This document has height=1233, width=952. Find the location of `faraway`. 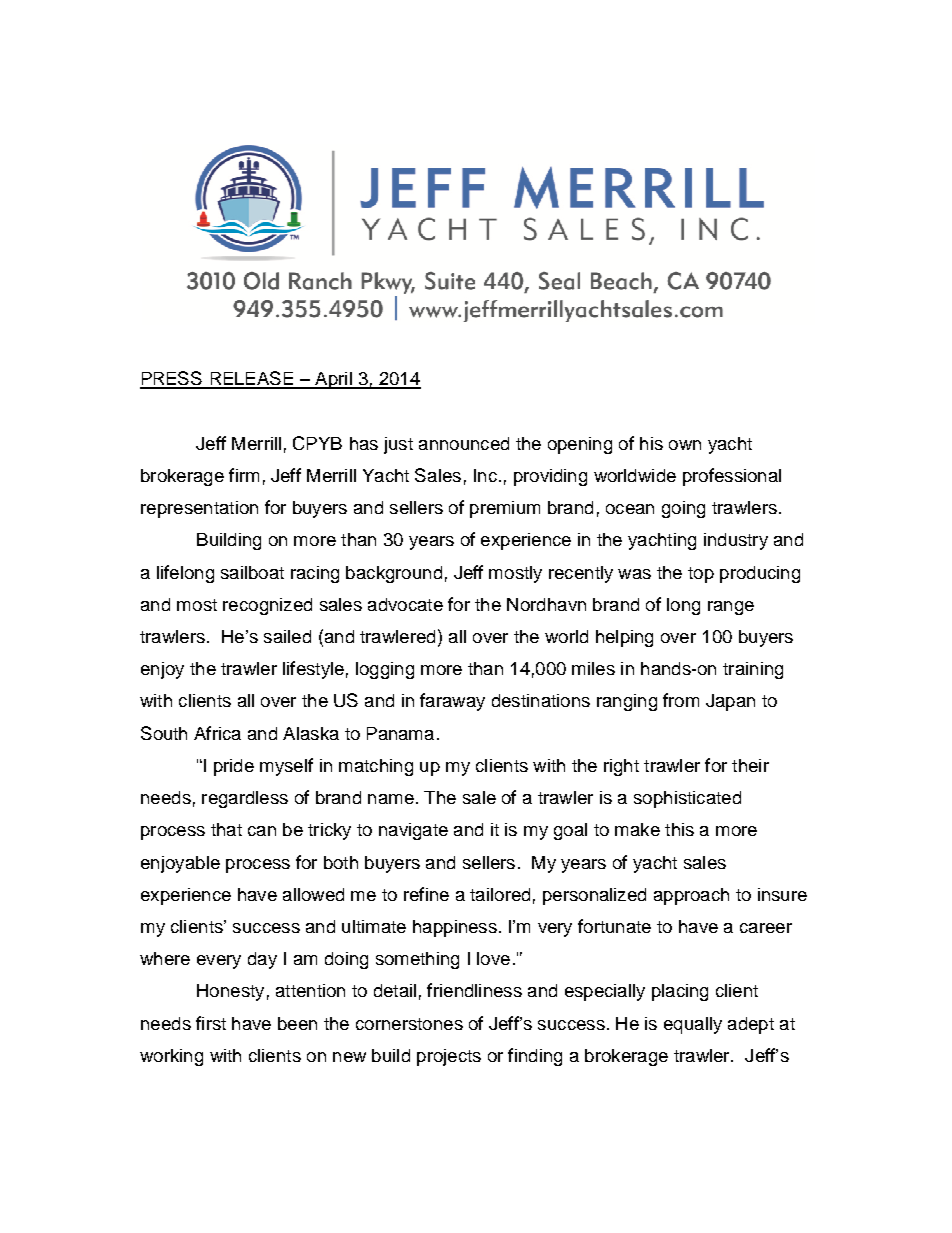

faraway is located at coordinates (452, 702).
